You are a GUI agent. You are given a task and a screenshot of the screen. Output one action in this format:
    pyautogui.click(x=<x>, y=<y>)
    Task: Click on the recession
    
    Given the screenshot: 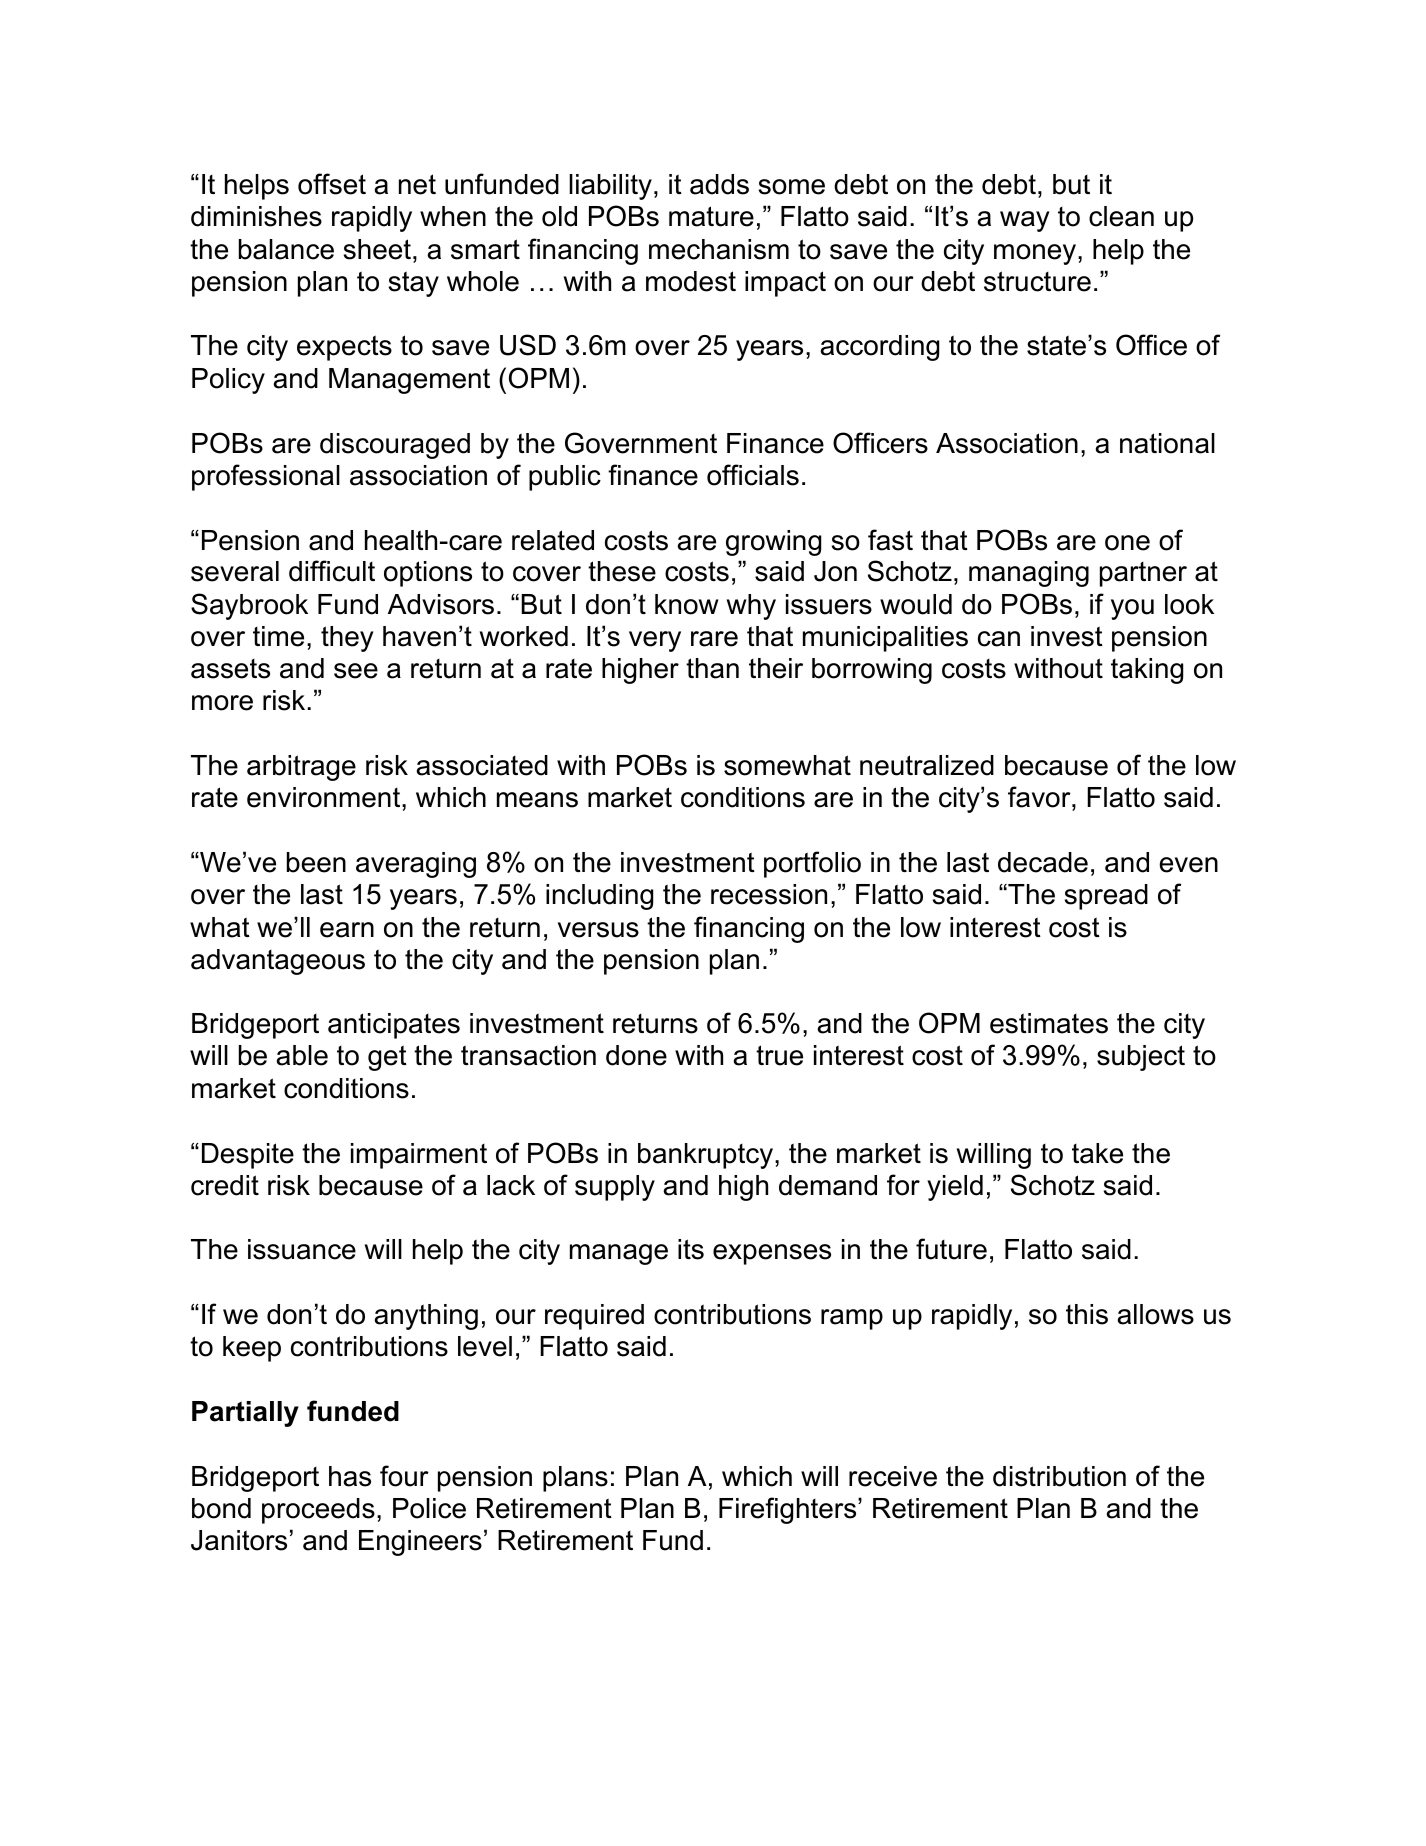 What is the action you would take?
    pyautogui.click(x=769, y=894)
